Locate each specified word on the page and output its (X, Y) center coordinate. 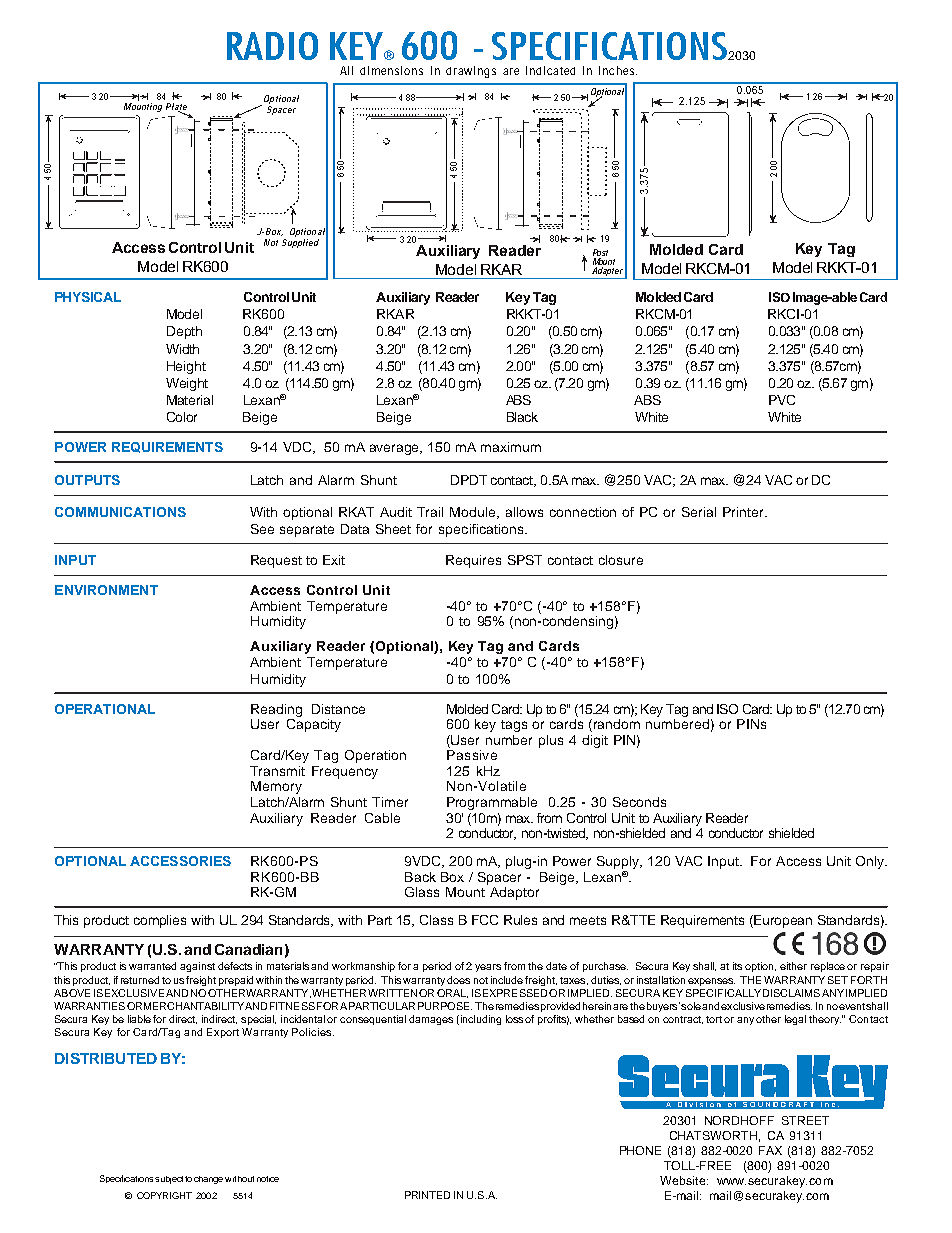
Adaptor (514, 893)
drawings (471, 72)
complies (160, 921)
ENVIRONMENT (106, 590)
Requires (473, 561)
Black (522, 417)
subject (169, 1180)
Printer (745, 512)
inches (618, 70)
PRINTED (427, 1195)
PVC (782, 400)
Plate (176, 108)
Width (182, 349)
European (783, 921)
